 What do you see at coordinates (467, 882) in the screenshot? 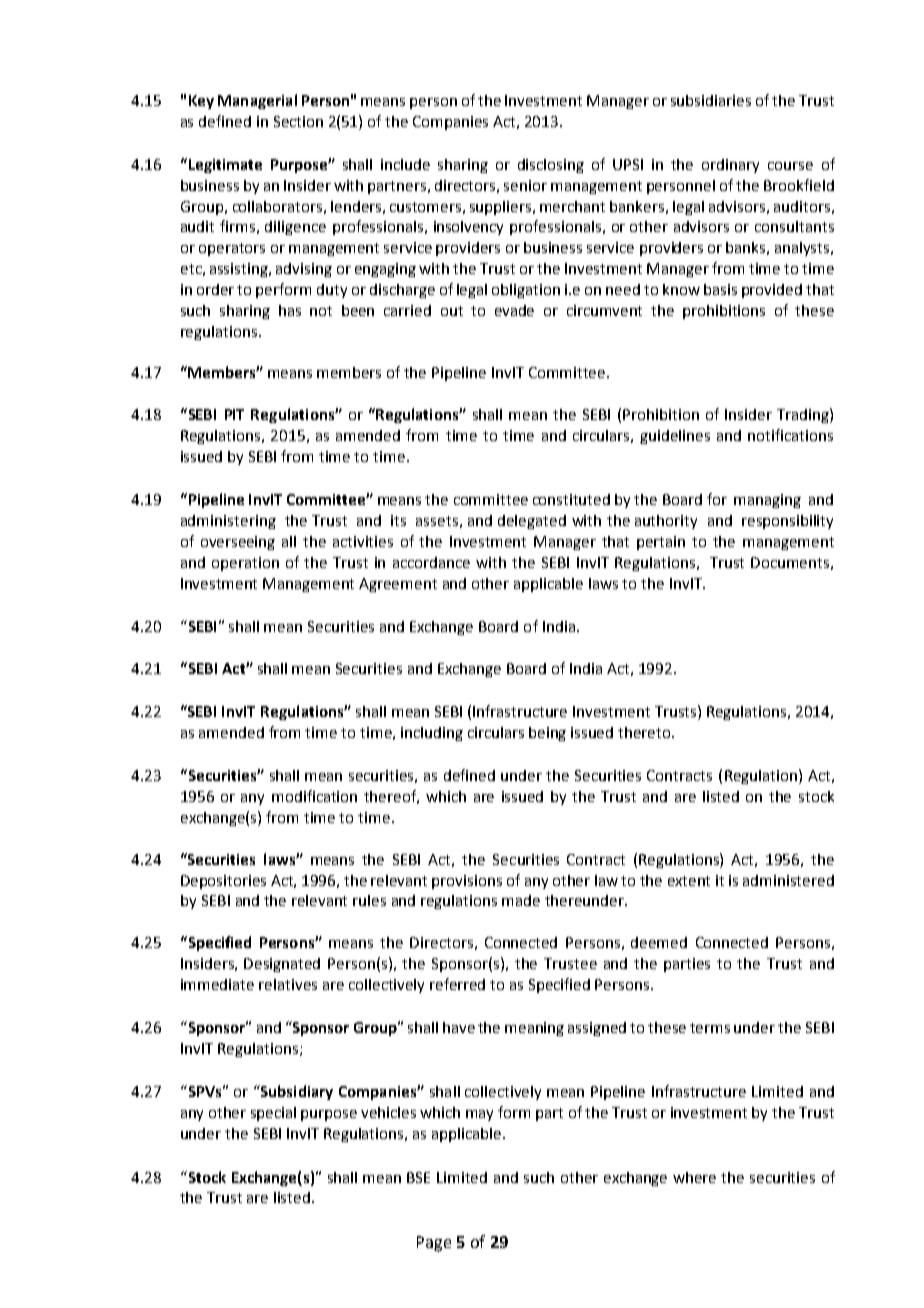
I see `provisions` at bounding box center [467, 882].
